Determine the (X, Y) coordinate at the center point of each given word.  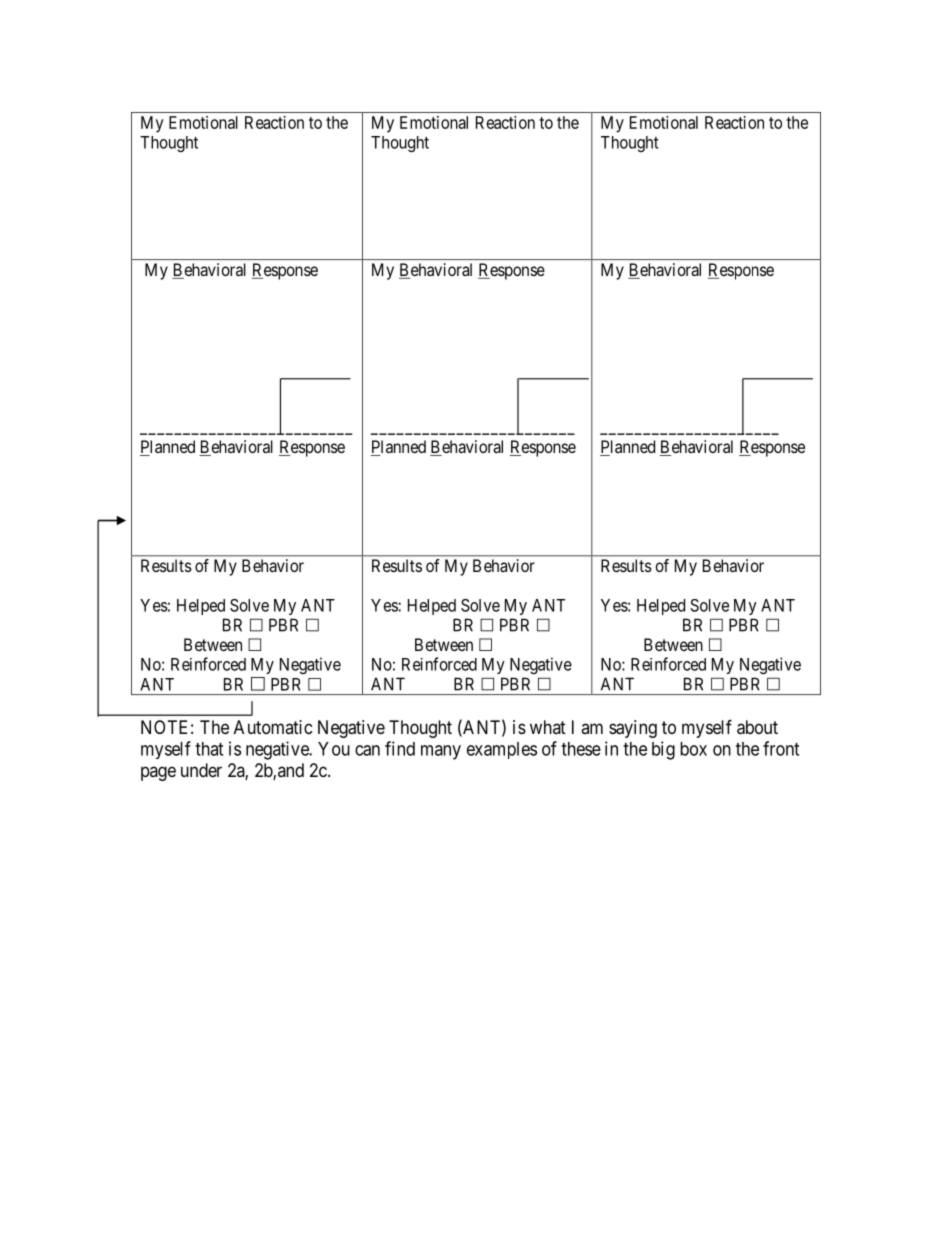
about (757, 727)
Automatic (273, 727)
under (201, 770)
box (693, 749)
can (367, 750)
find (400, 748)
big (663, 750)
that (209, 749)
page (158, 773)
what (548, 727)
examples (502, 750)
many (441, 752)
